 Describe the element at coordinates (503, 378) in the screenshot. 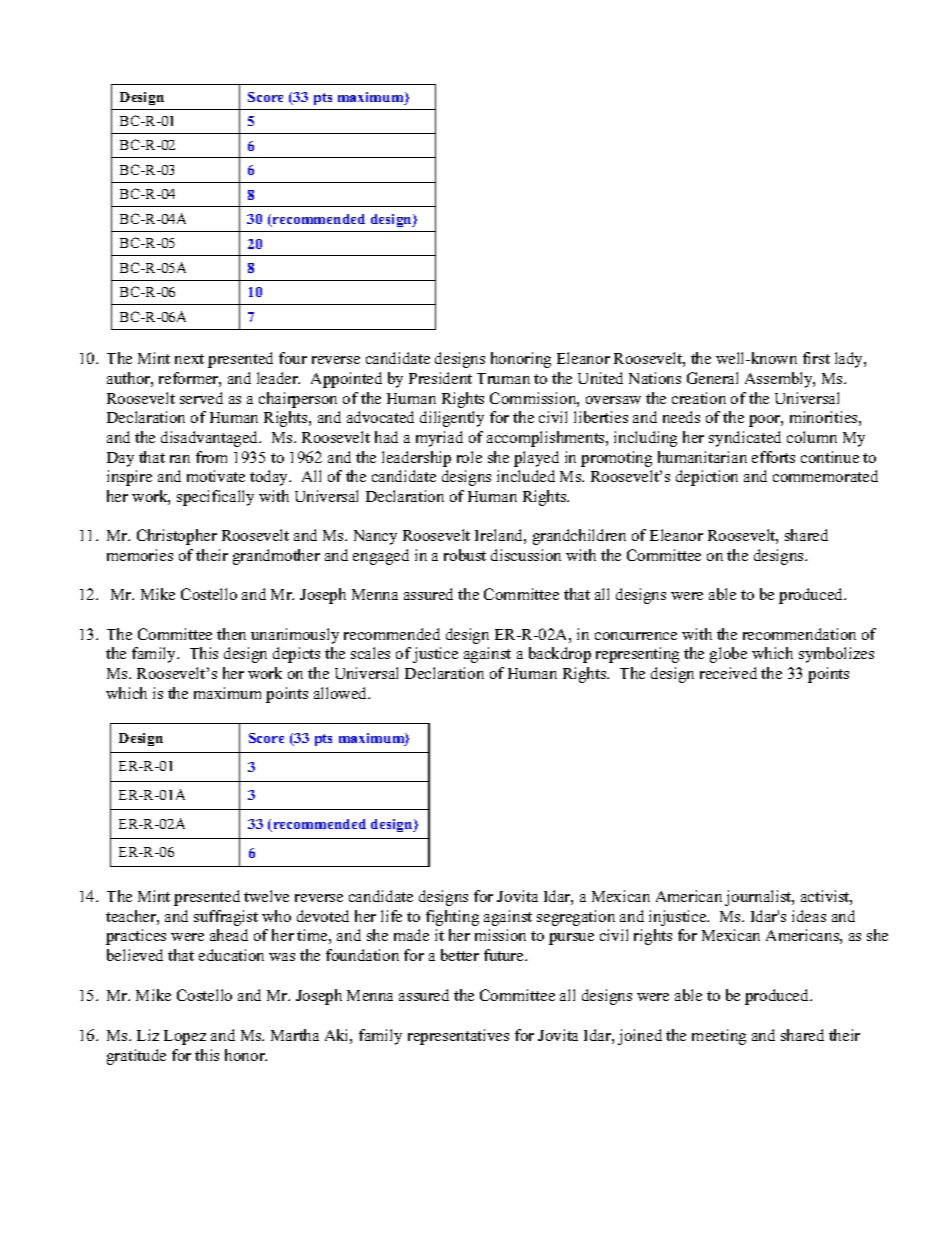

I see `Truman` at that location.
